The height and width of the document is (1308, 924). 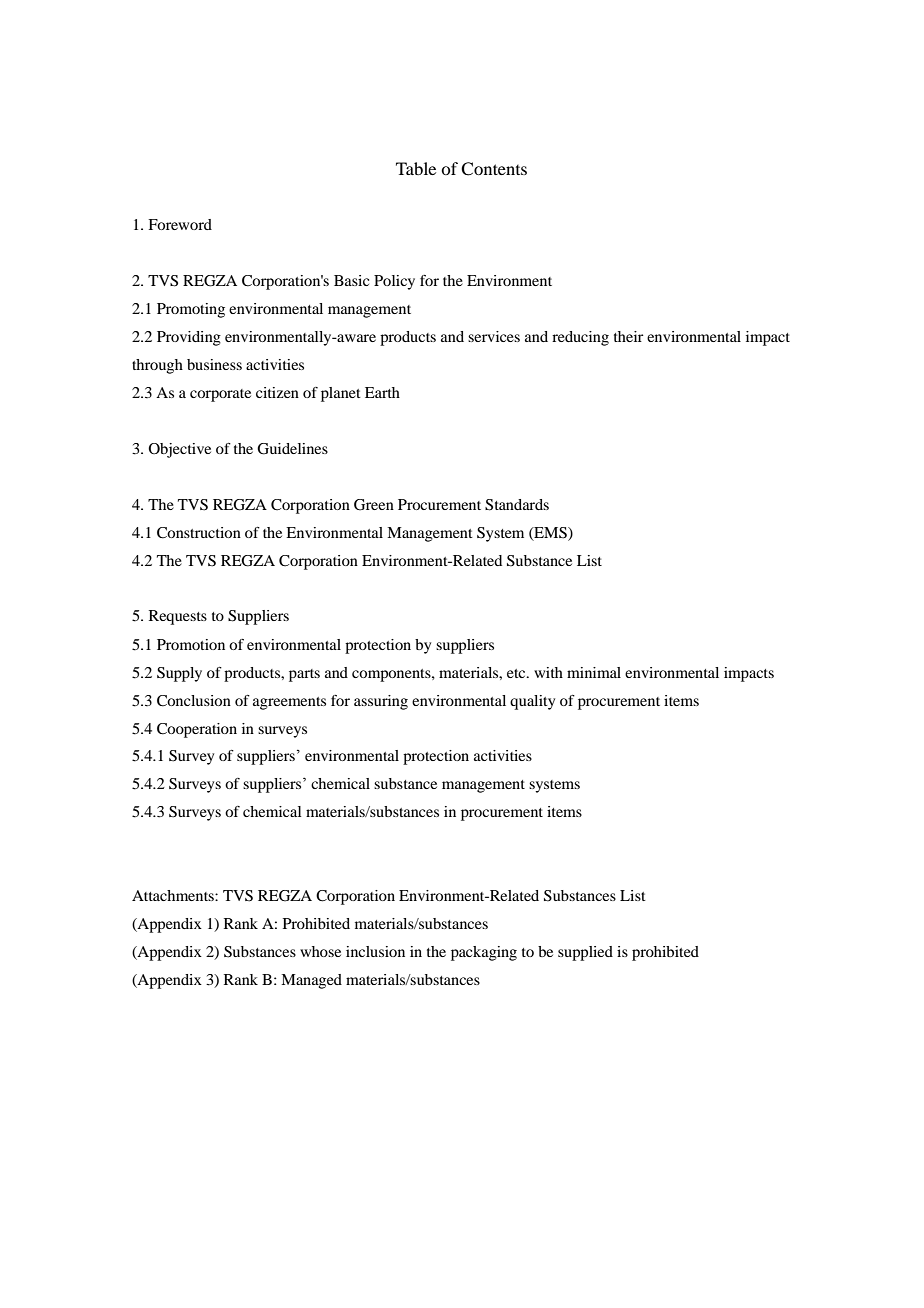 What do you see at coordinates (585, 953) in the document?
I see `supplied` at bounding box center [585, 953].
